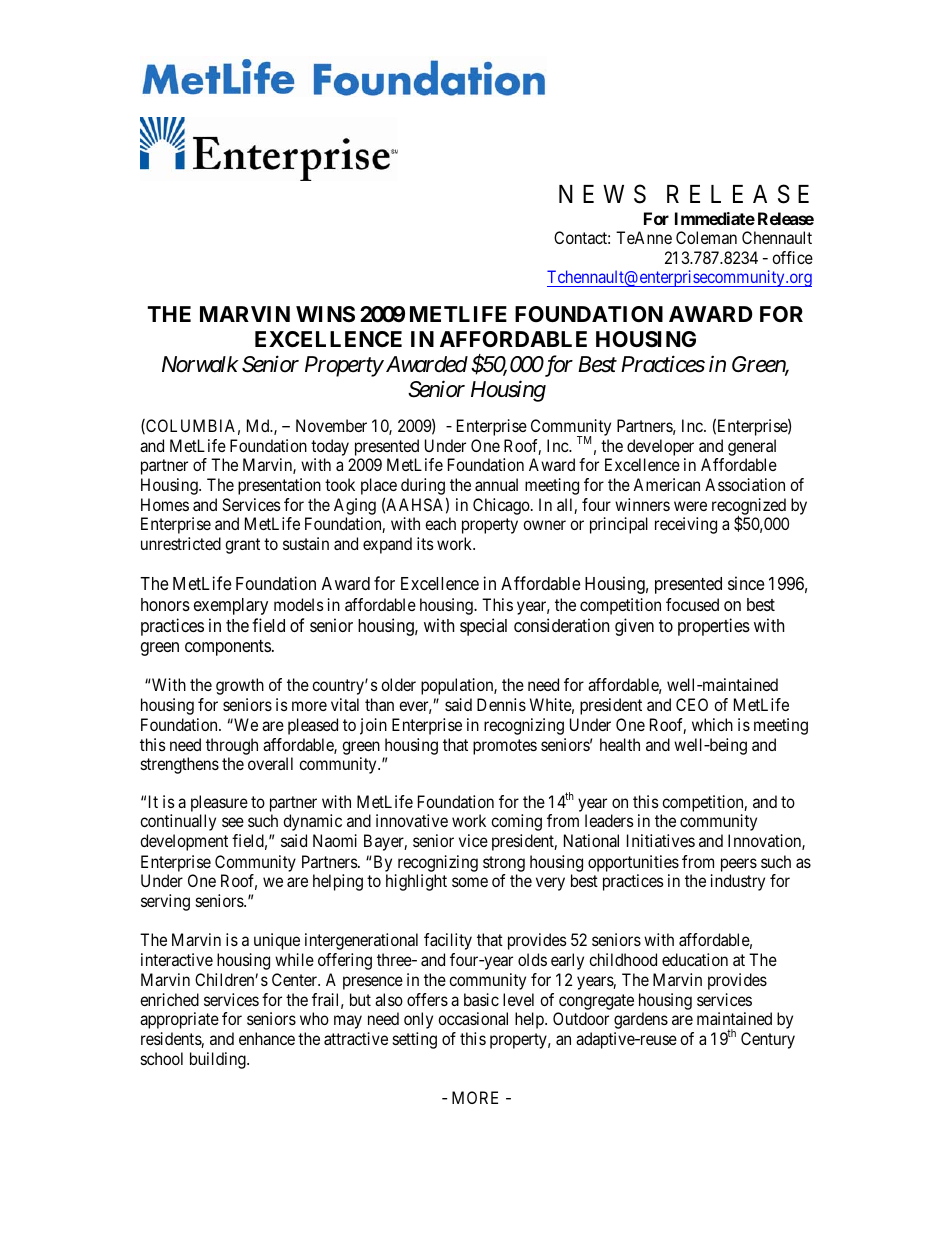 The width and height of the screenshot is (952, 1233). What do you see at coordinates (792, 257) in the screenshot?
I see `office` at bounding box center [792, 257].
